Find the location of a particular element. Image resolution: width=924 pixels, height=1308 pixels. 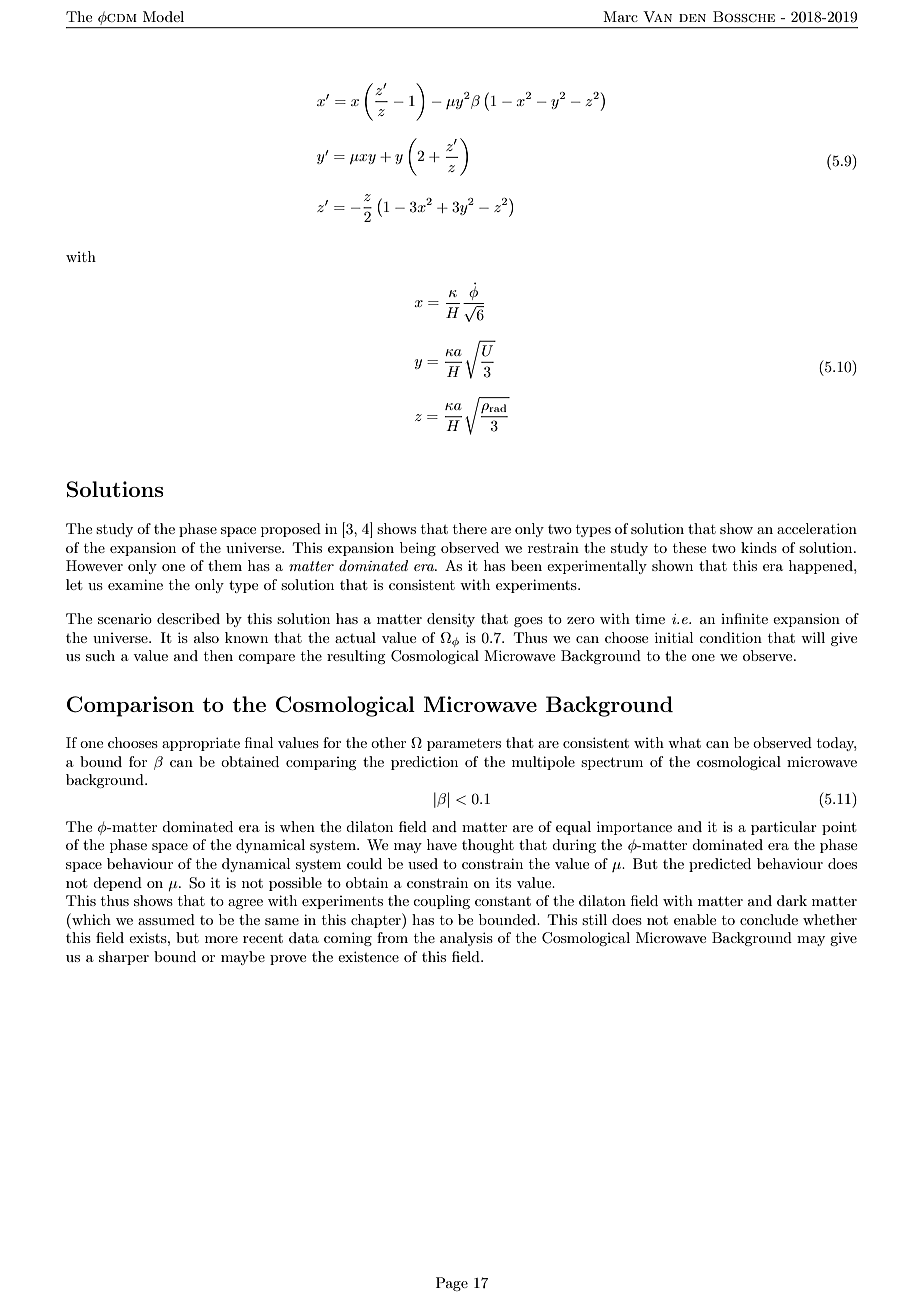

Van is located at coordinates (657, 16).
